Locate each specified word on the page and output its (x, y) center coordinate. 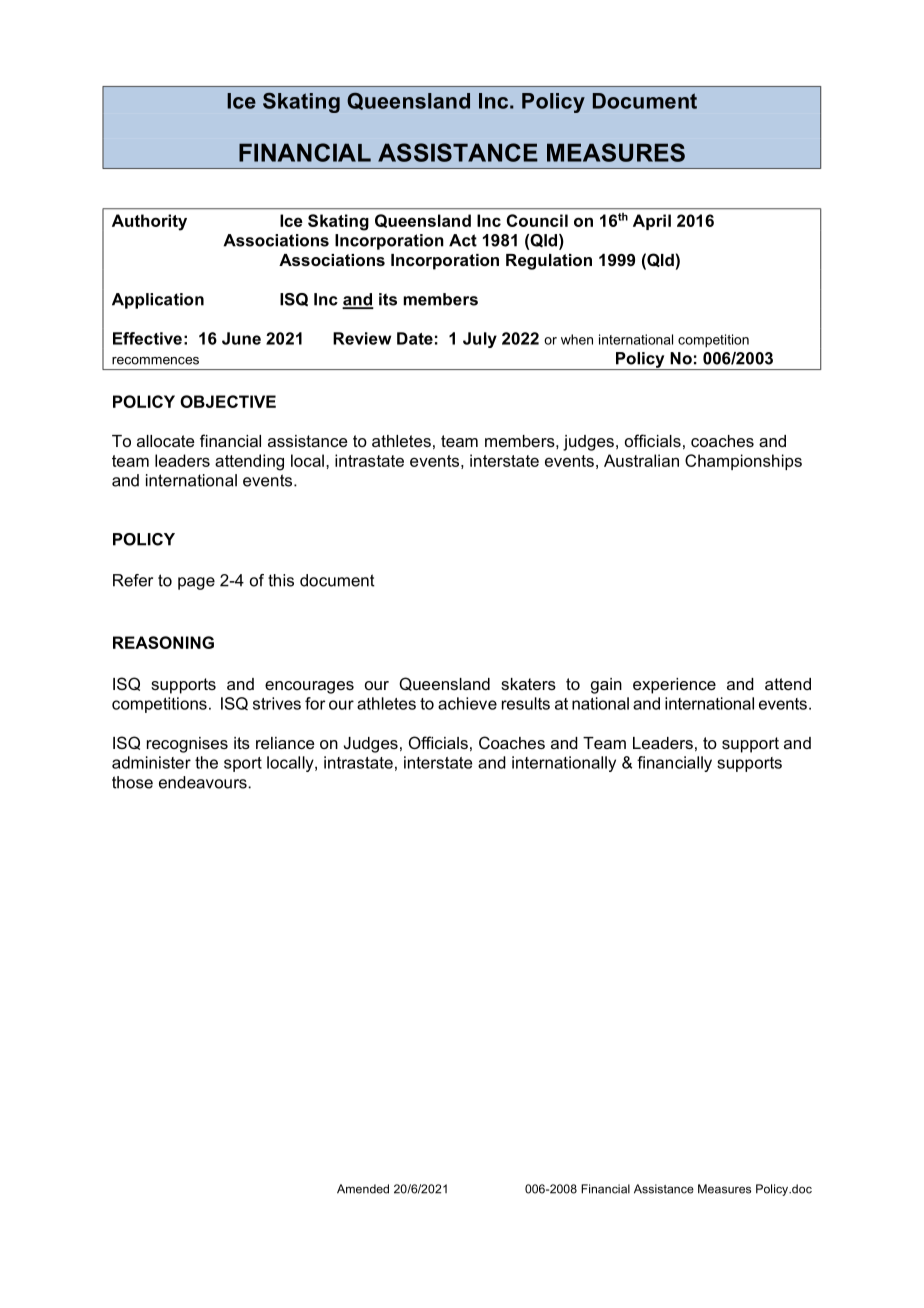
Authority (149, 222)
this (281, 580)
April (652, 222)
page (196, 583)
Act (463, 240)
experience (674, 686)
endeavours (204, 782)
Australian (641, 460)
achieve (467, 703)
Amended (363, 1189)
